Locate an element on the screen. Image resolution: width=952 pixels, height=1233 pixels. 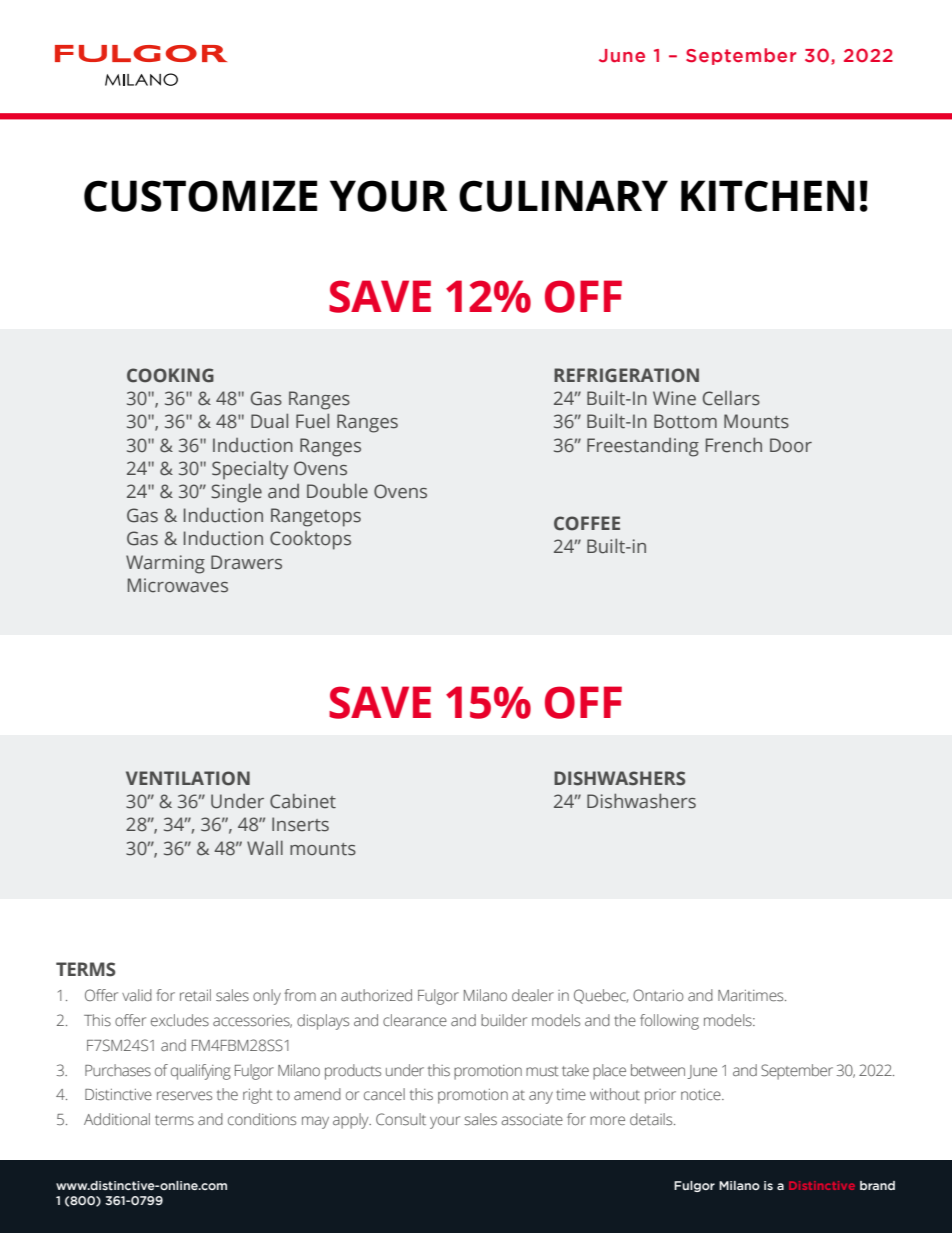
CULINARY is located at coordinates (563, 196).
